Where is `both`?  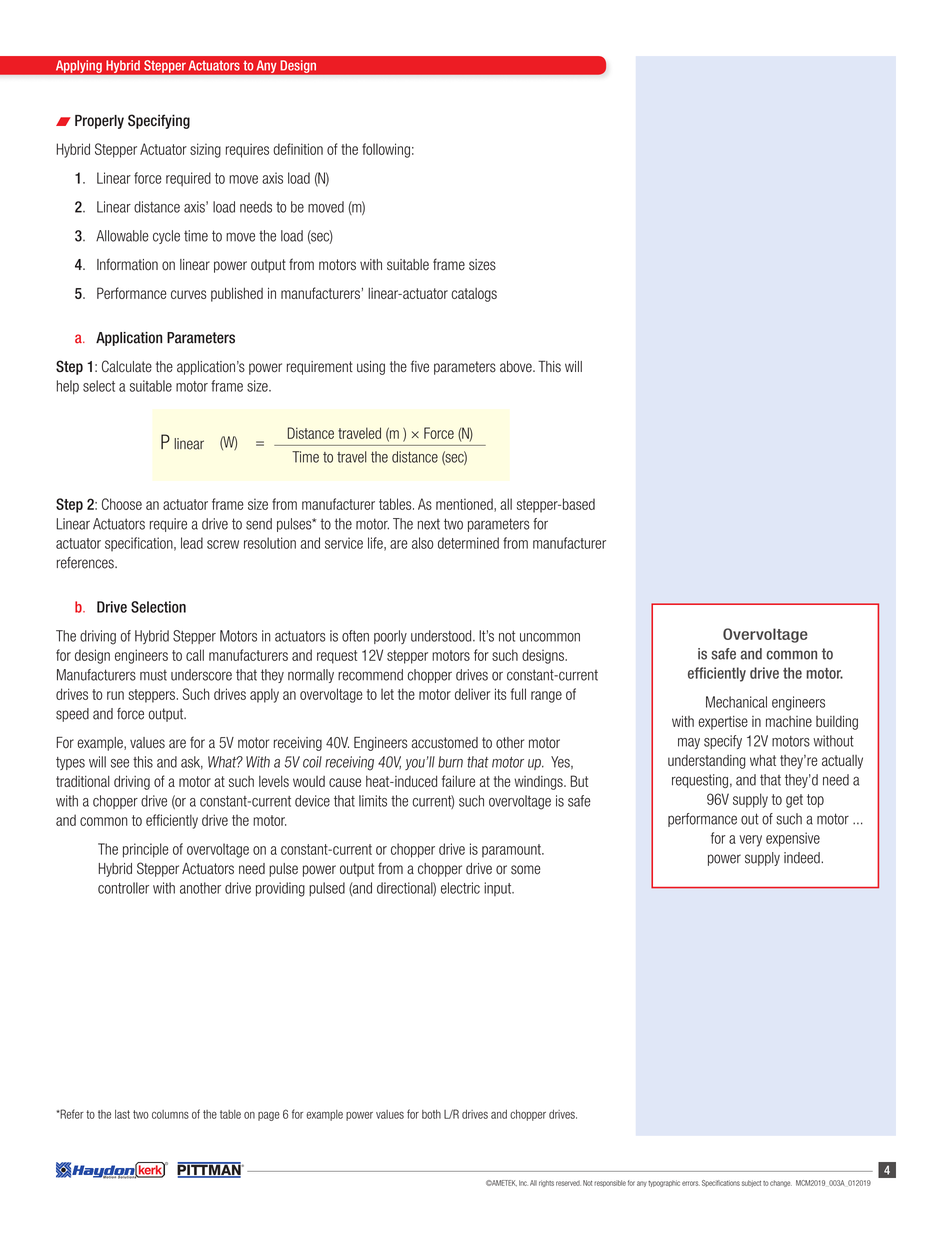 both is located at coordinates (431, 1114).
